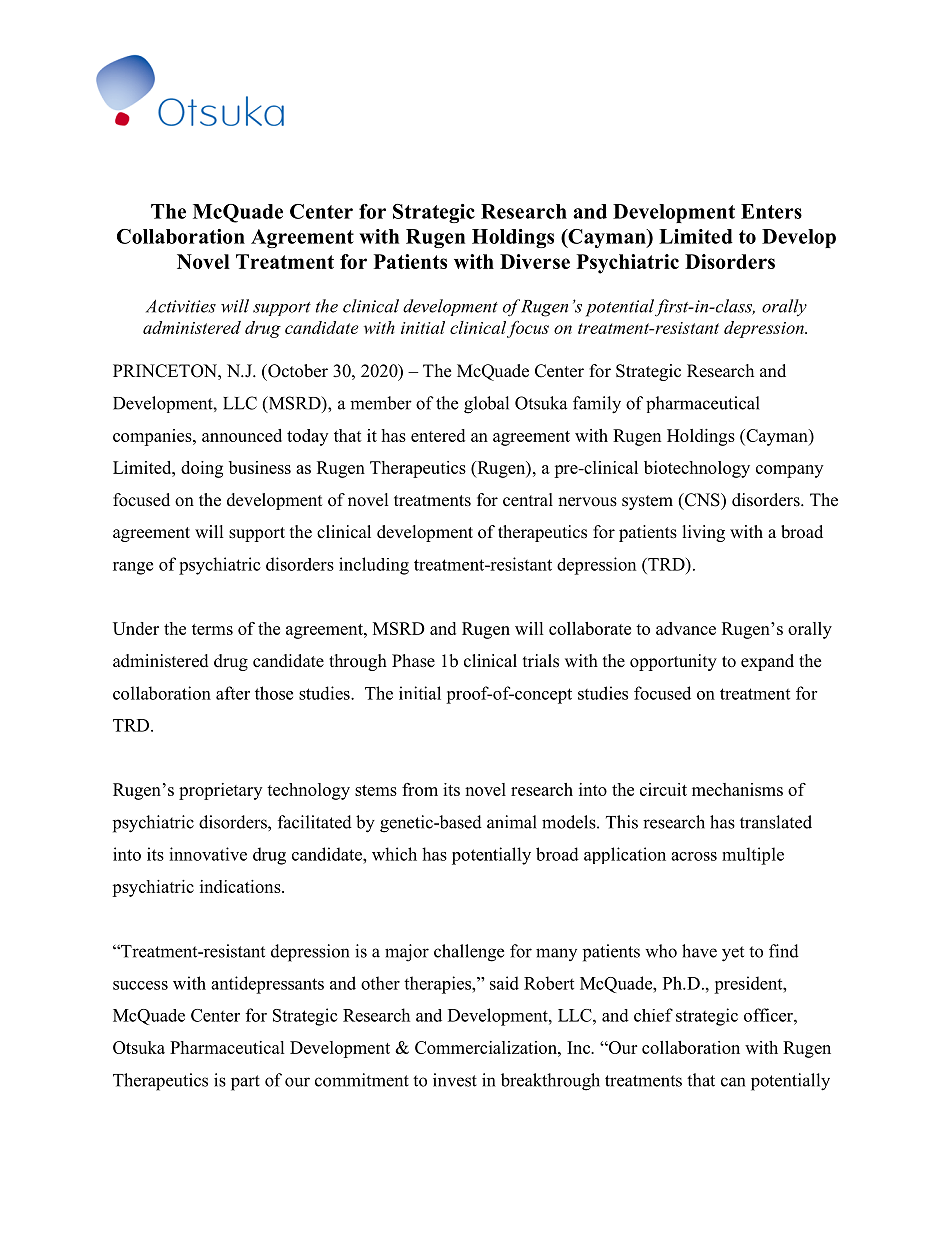  What do you see at coordinates (653, 1015) in the image?
I see `chief` at bounding box center [653, 1015].
